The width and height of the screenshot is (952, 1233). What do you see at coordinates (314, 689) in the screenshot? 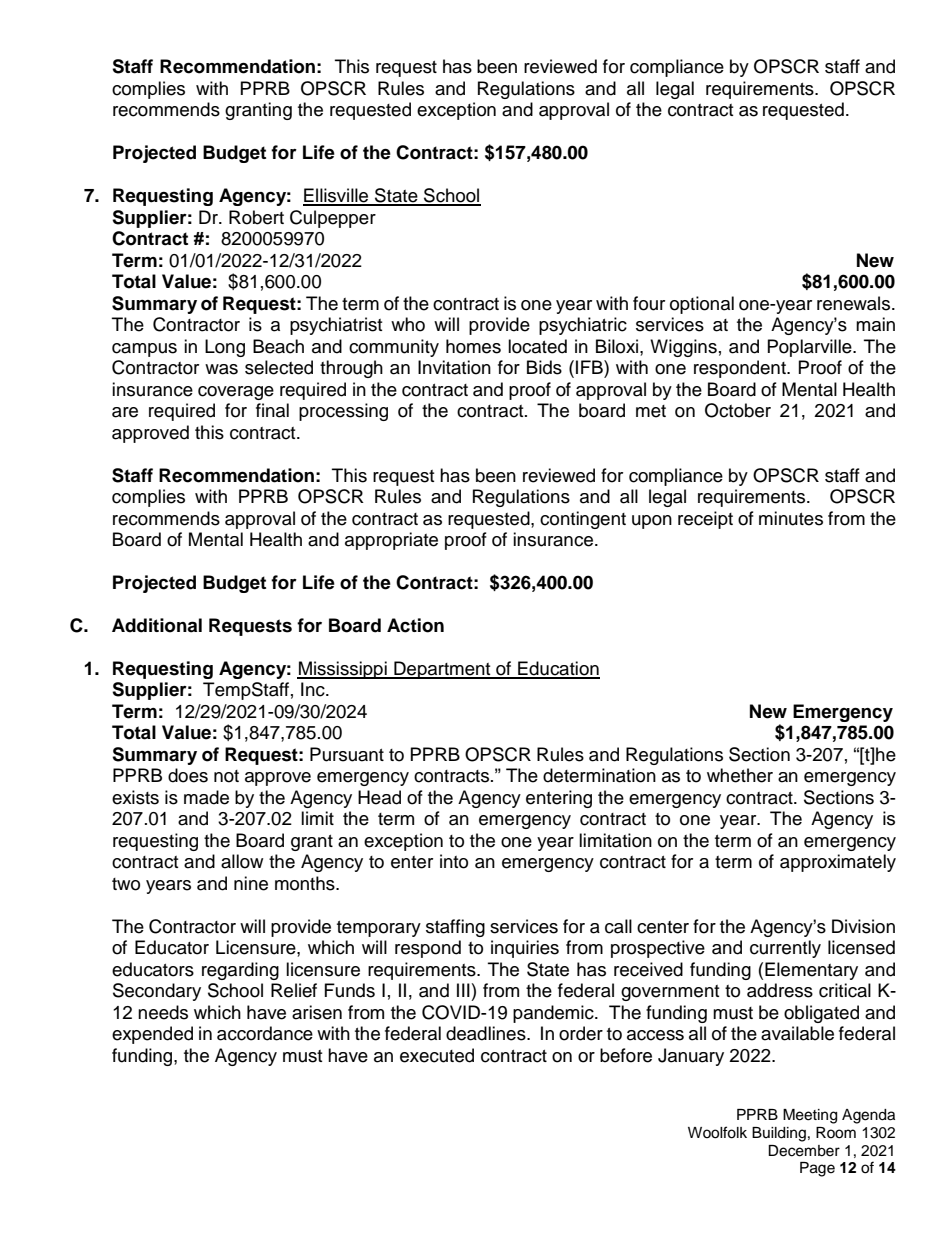
I see `Inc` at bounding box center [314, 689].
